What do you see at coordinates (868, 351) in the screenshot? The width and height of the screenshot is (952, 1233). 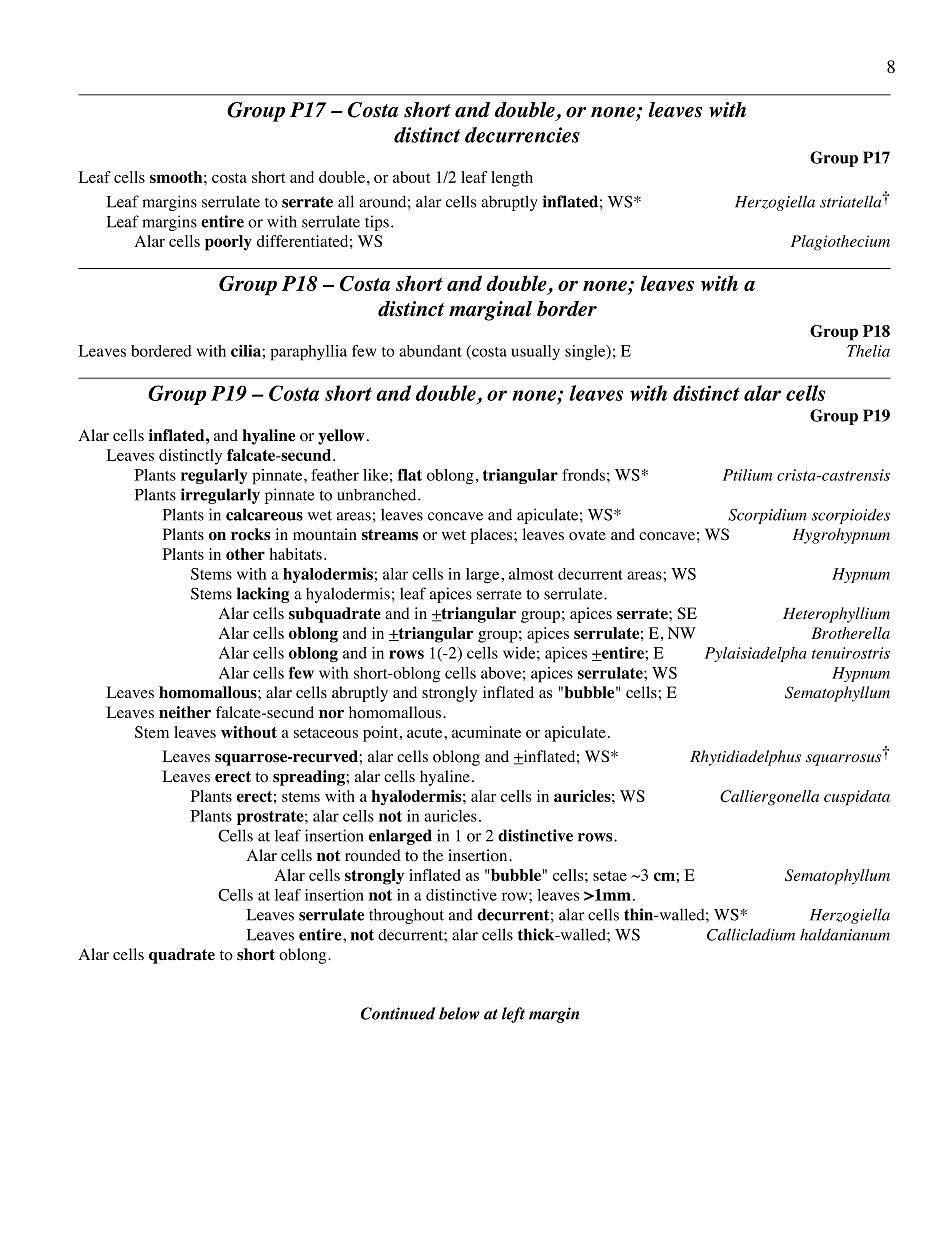 I see `Thelia` at bounding box center [868, 351].
